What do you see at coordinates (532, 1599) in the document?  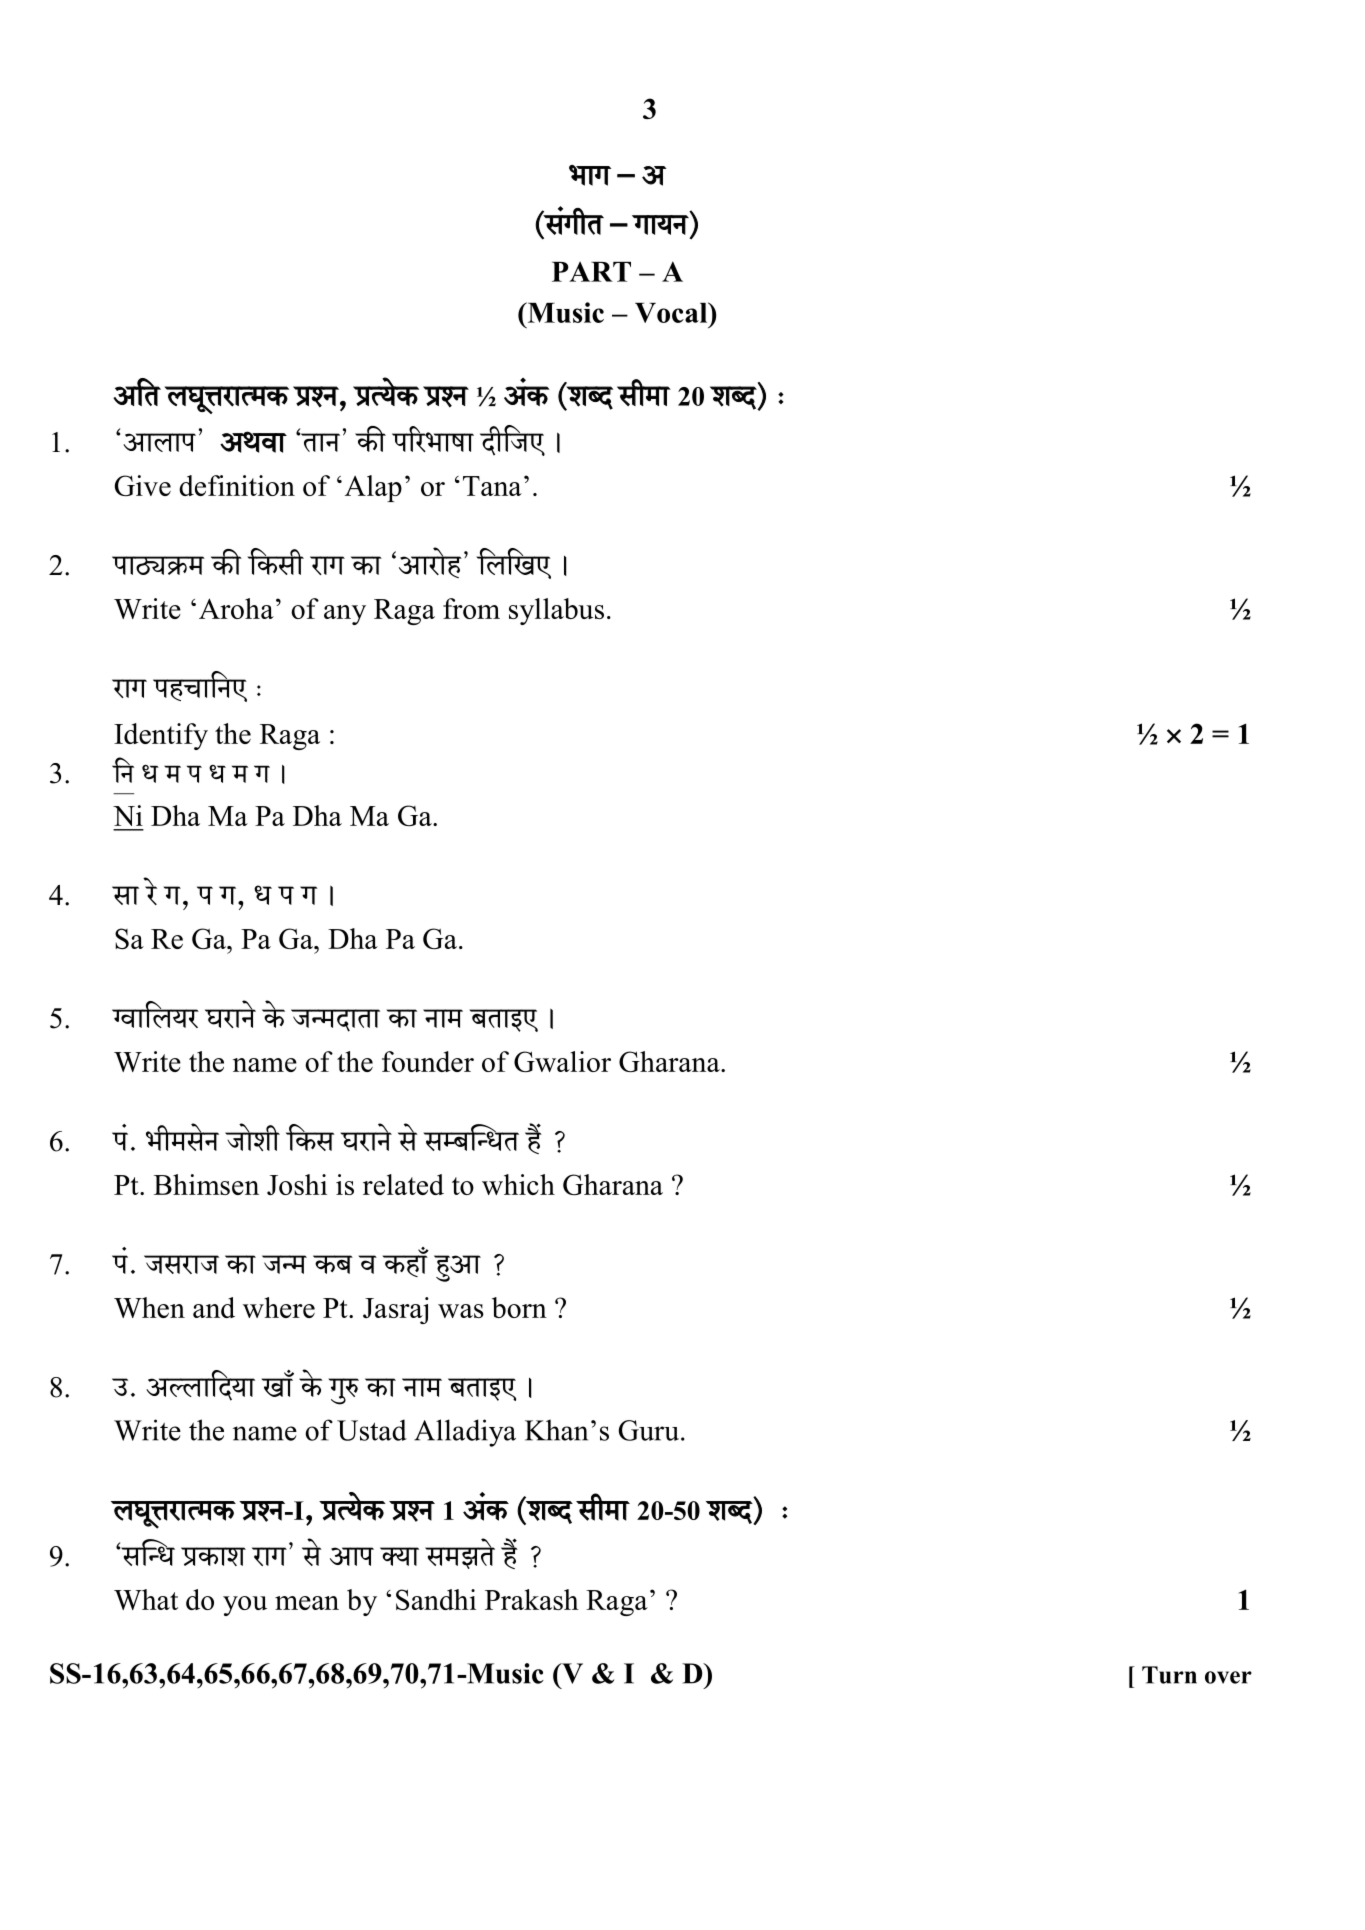 I see `Prakash` at bounding box center [532, 1599].
